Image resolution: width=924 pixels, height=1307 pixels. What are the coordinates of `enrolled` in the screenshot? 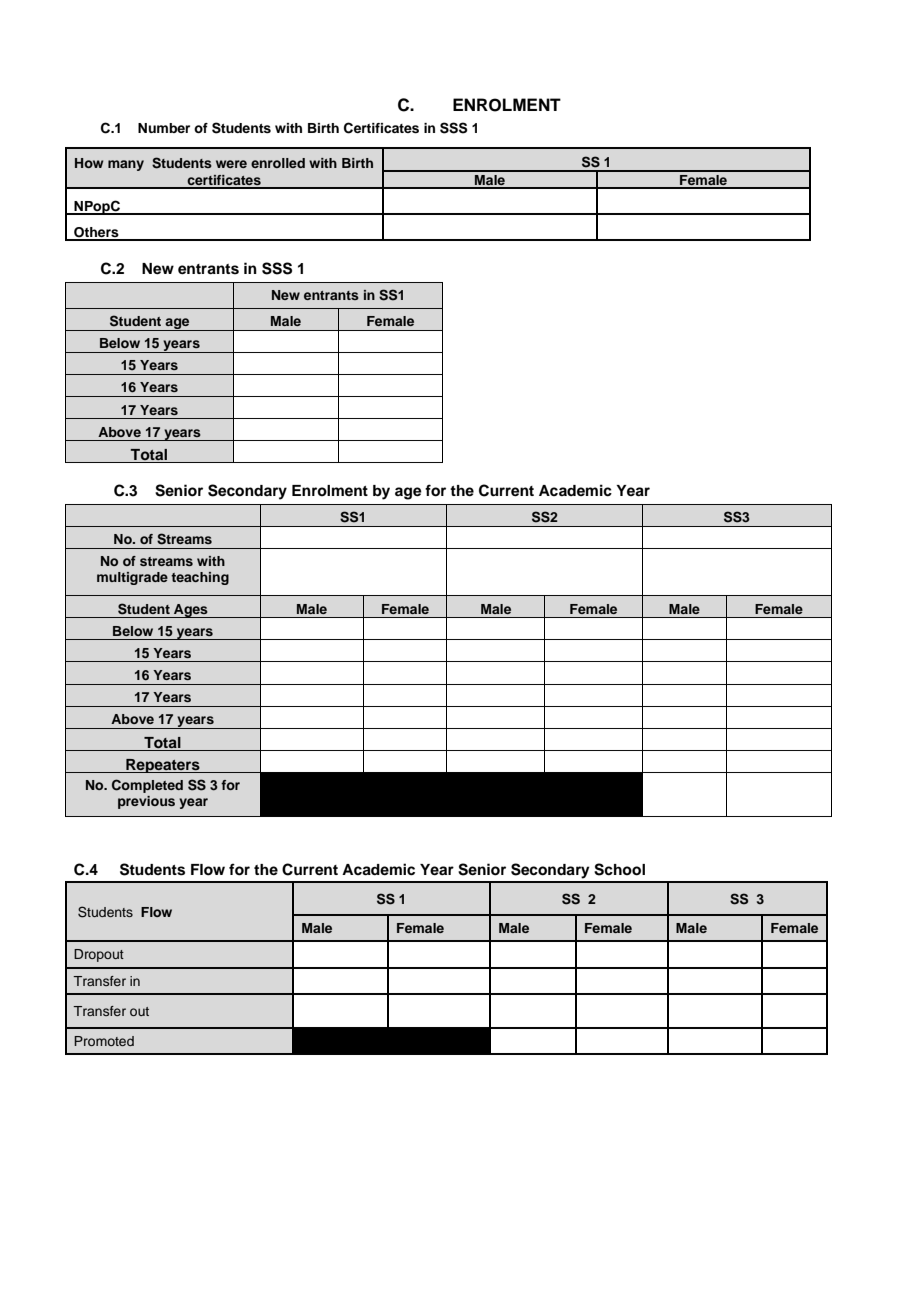 It's located at (278, 163).
